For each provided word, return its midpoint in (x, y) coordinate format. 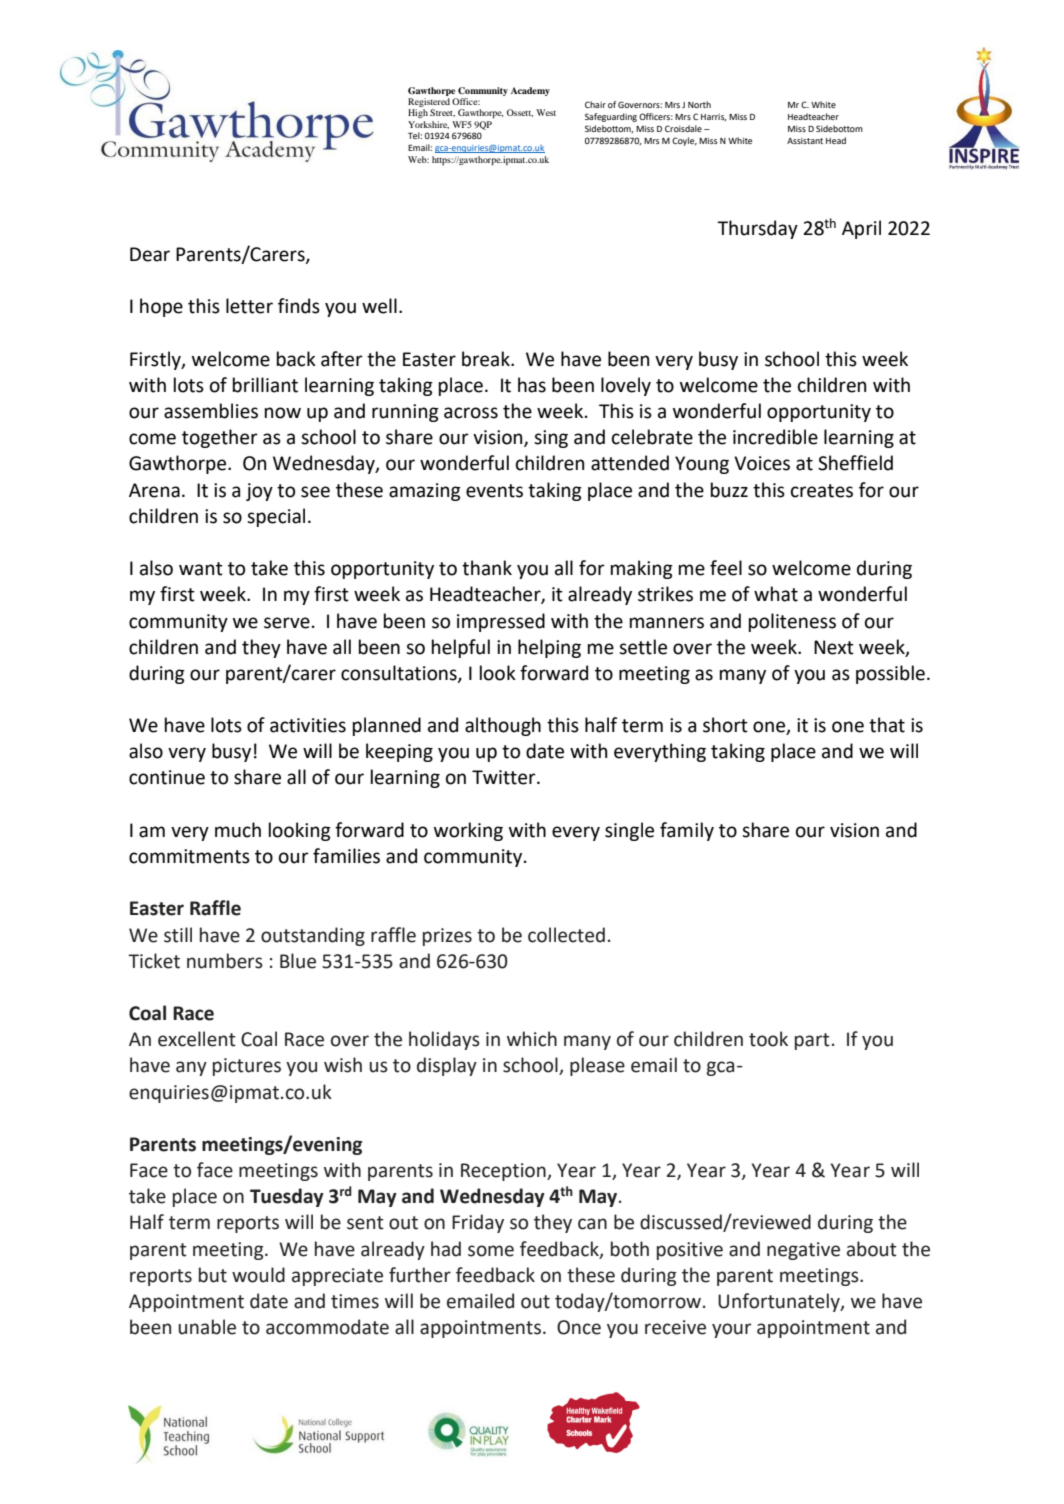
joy (259, 492)
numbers (225, 961)
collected (566, 935)
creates (822, 491)
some (491, 1251)
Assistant (805, 141)
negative (803, 1251)
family (687, 831)
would (258, 1275)
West (546, 112)
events (494, 491)
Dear (150, 254)
